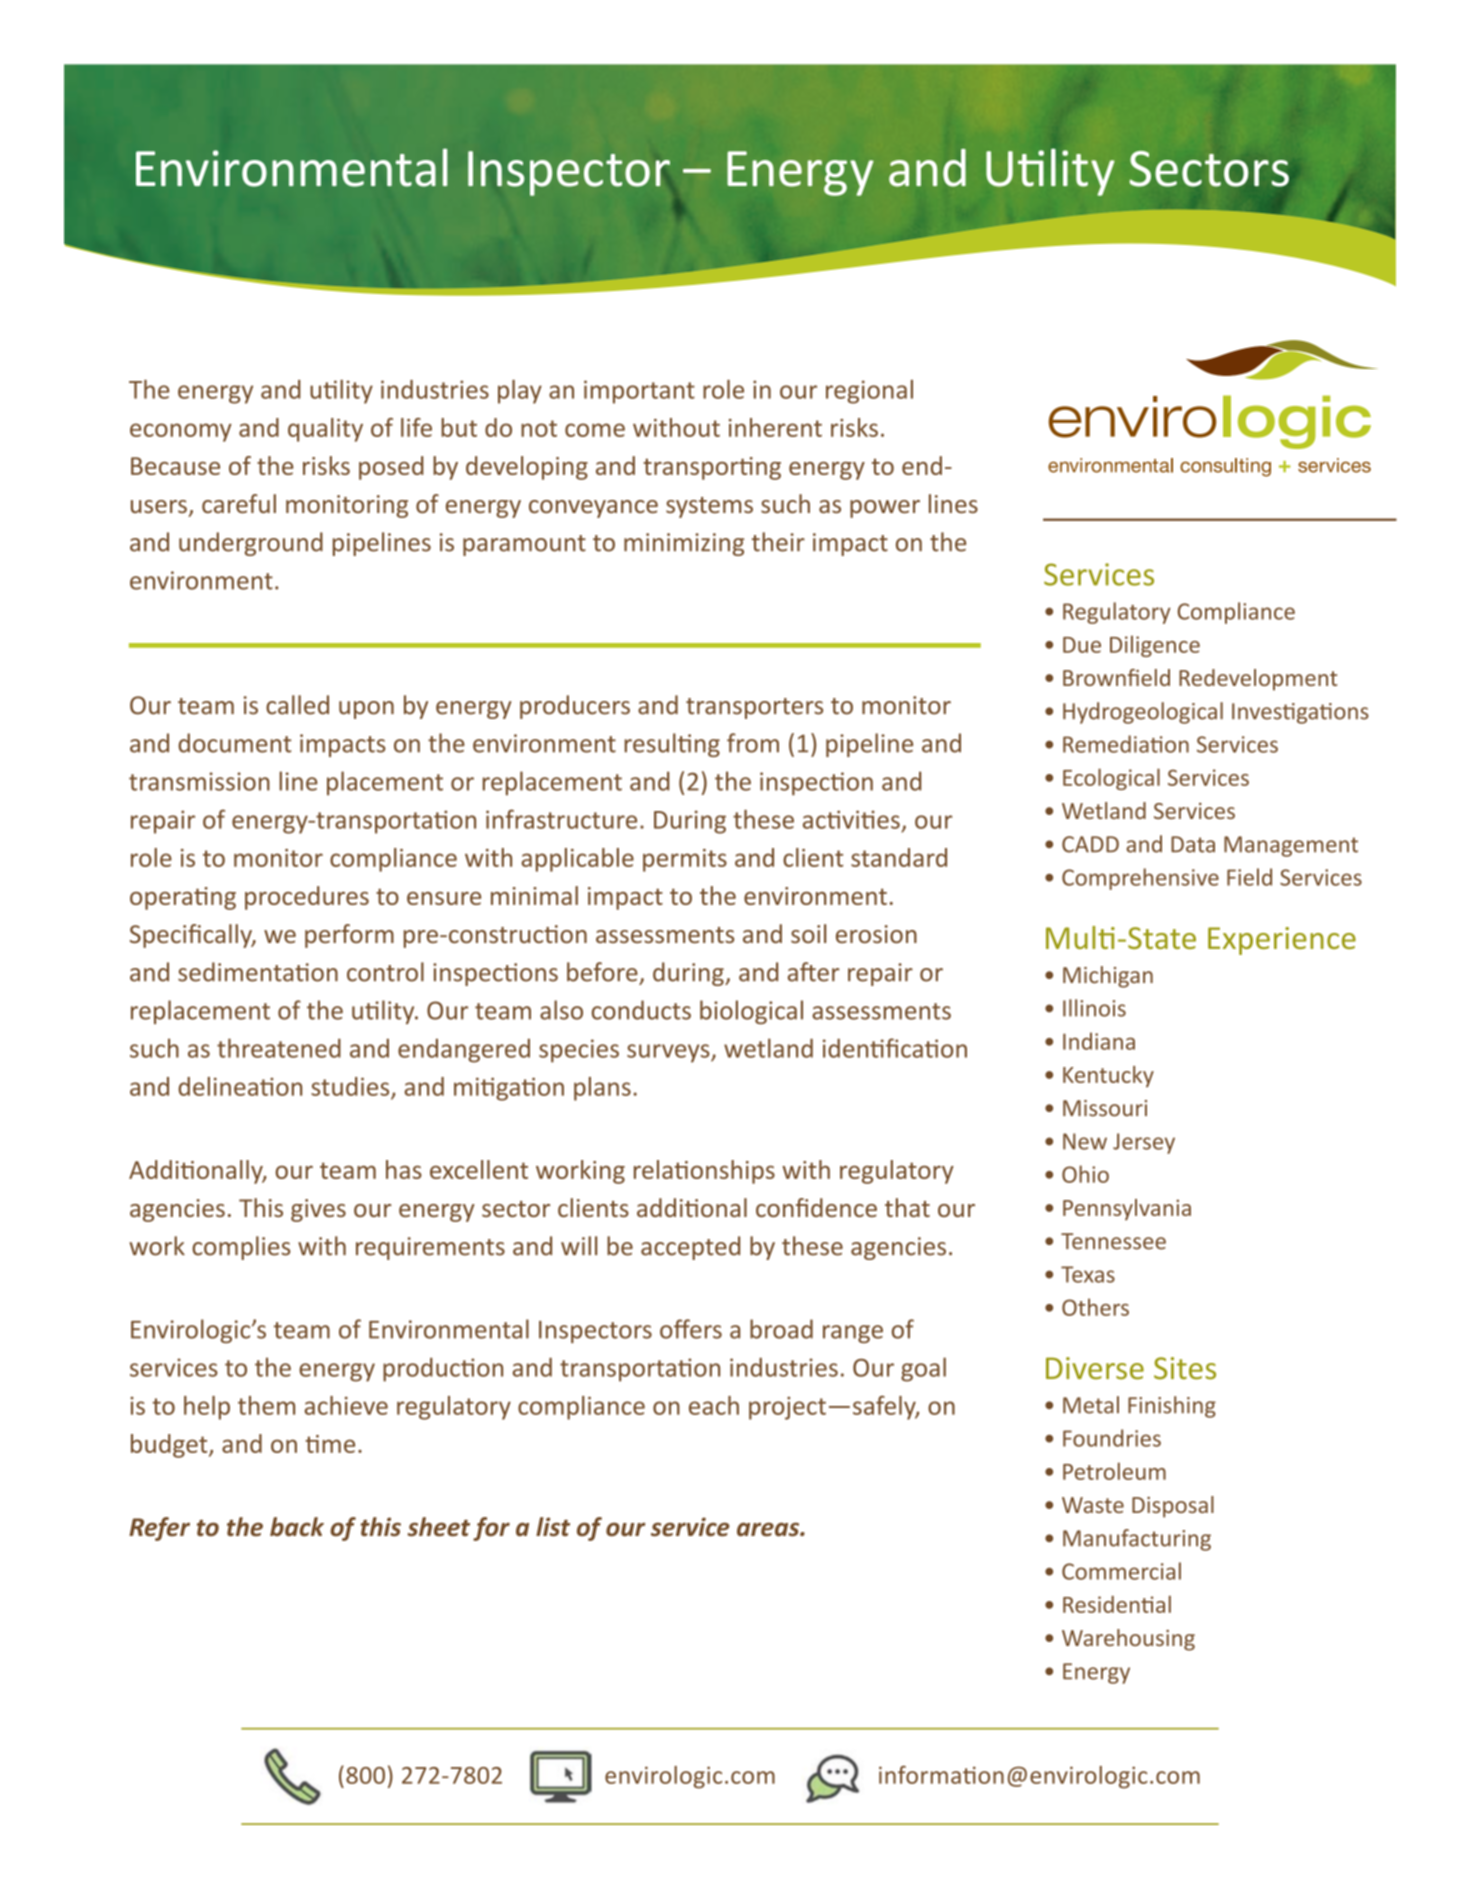  Describe the element at coordinates (325, 430) in the page. I see `quality` at that location.
